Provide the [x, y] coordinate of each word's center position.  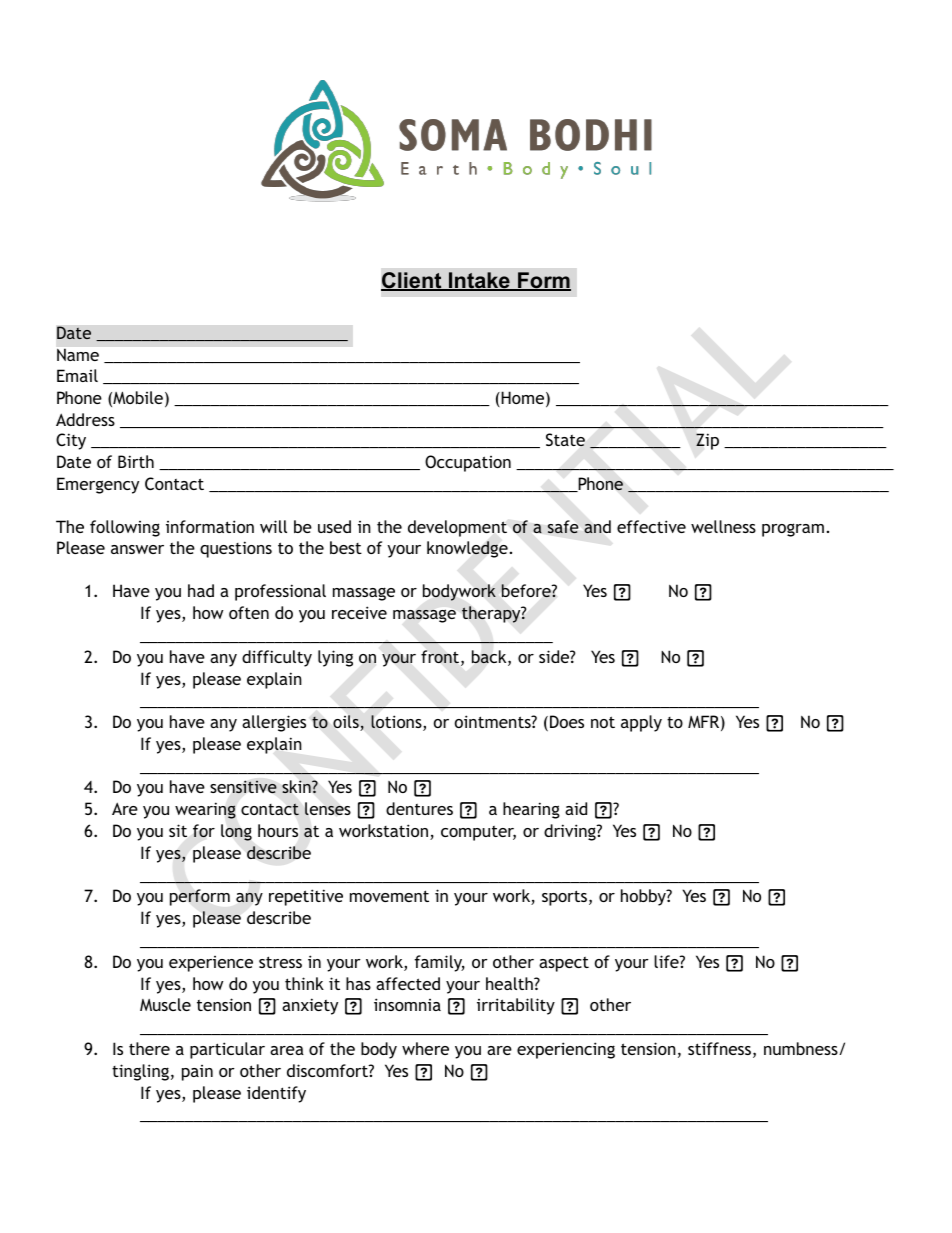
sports [566, 898]
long [236, 832]
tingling [140, 1072]
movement [389, 896]
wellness [723, 526]
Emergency [98, 485]
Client [412, 281]
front [441, 658]
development [457, 528]
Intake [479, 281]
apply [641, 723]
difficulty [277, 658]
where [425, 1048]
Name [78, 354]
